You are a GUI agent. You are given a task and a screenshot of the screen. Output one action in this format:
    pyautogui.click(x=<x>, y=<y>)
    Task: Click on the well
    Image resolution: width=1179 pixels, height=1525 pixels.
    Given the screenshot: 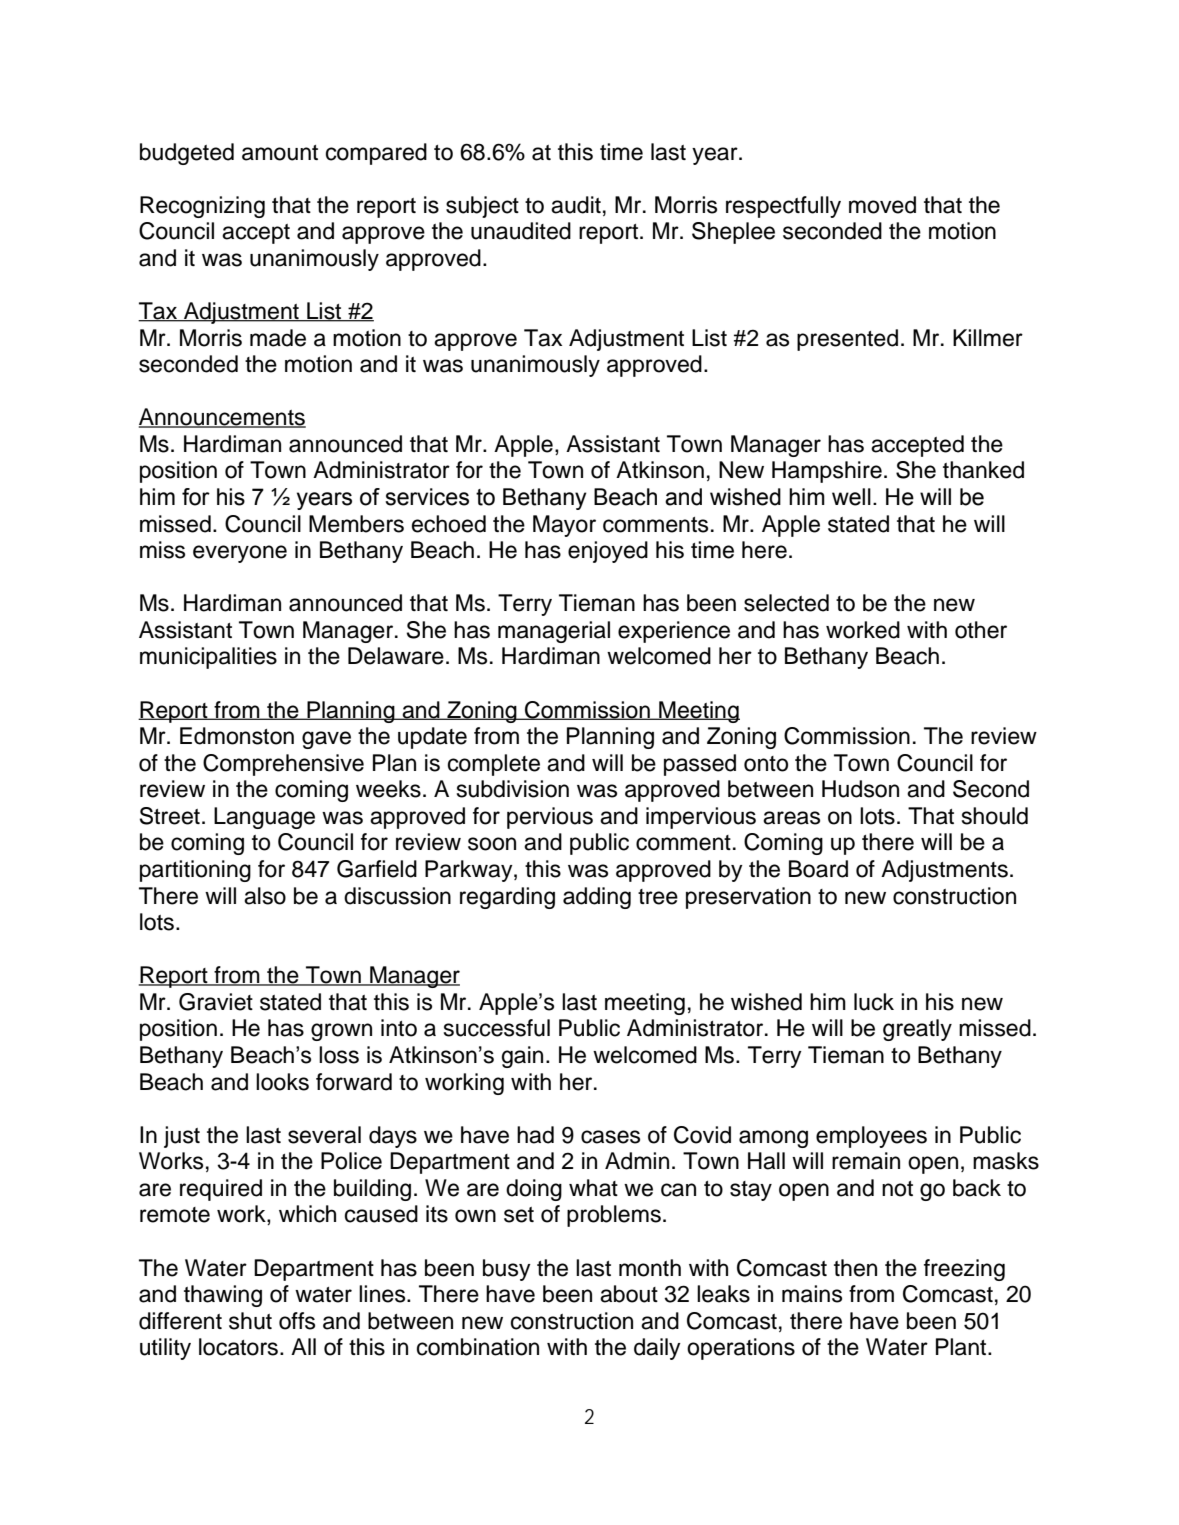 What is the action you would take?
    pyautogui.click(x=851, y=497)
